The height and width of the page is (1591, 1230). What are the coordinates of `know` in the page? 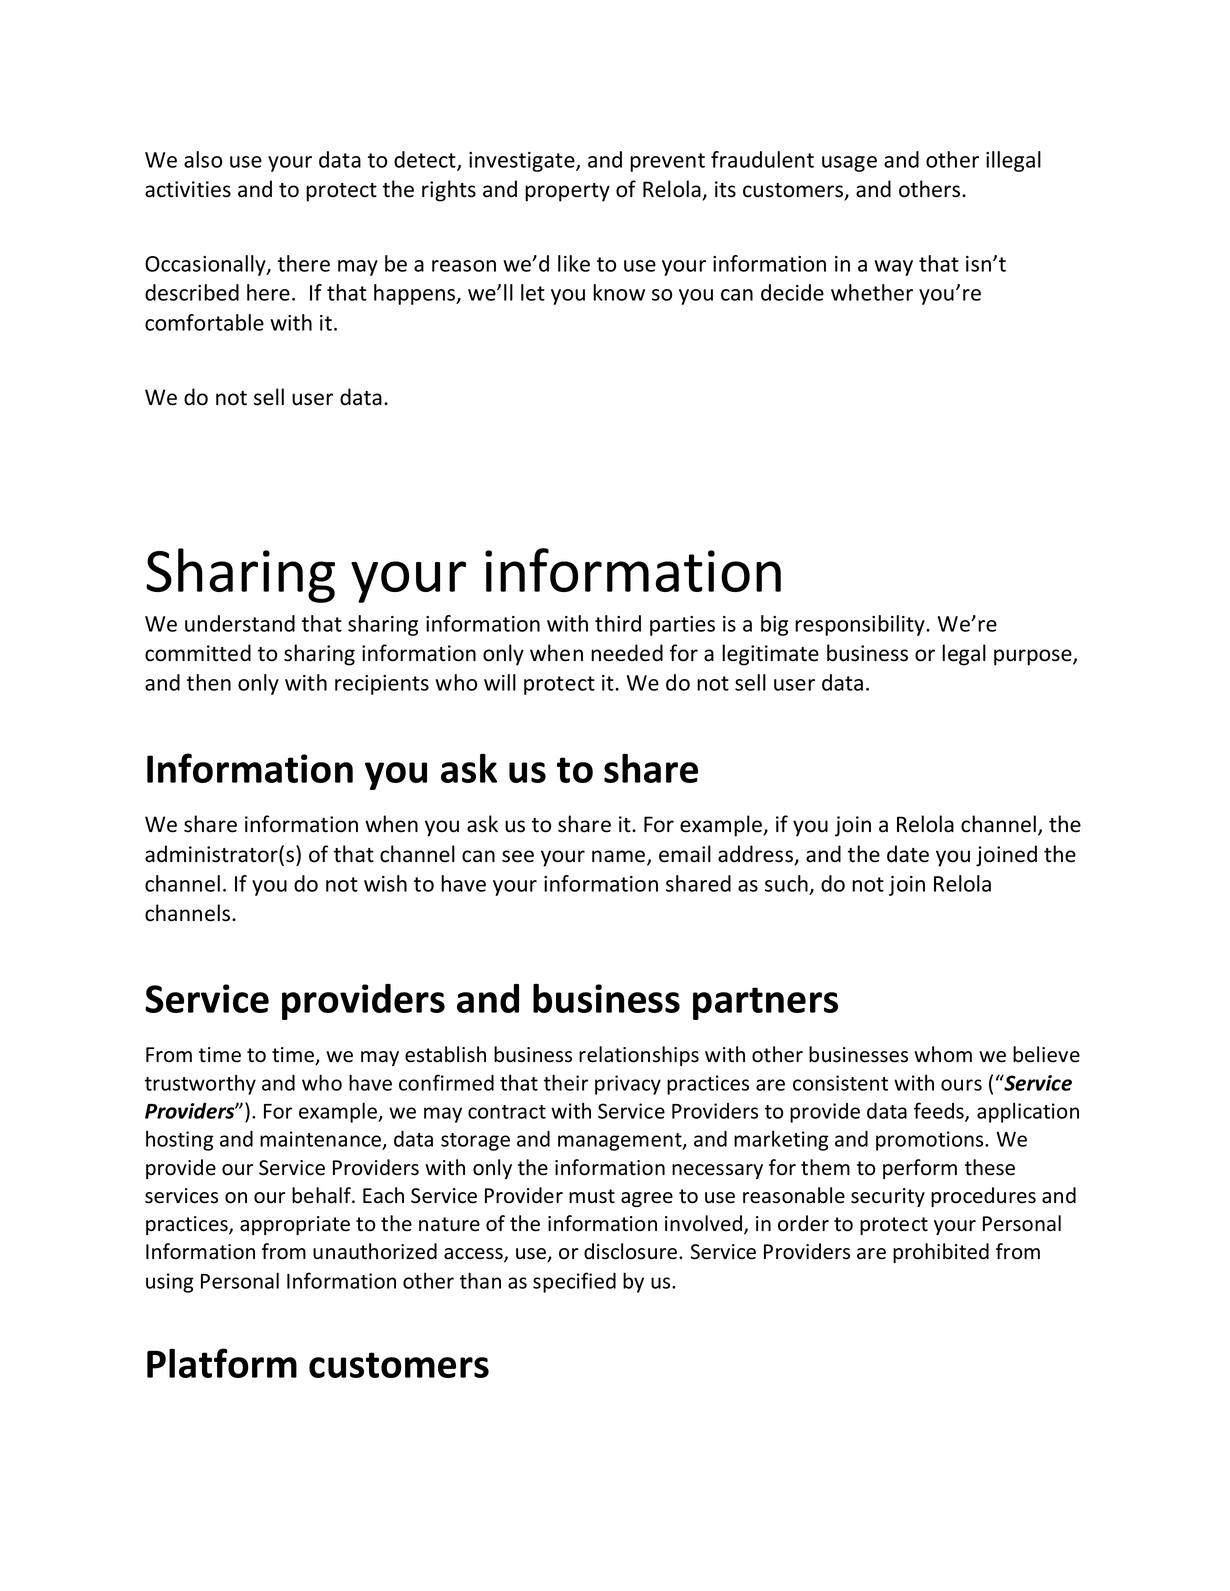 It's located at (619, 292).
